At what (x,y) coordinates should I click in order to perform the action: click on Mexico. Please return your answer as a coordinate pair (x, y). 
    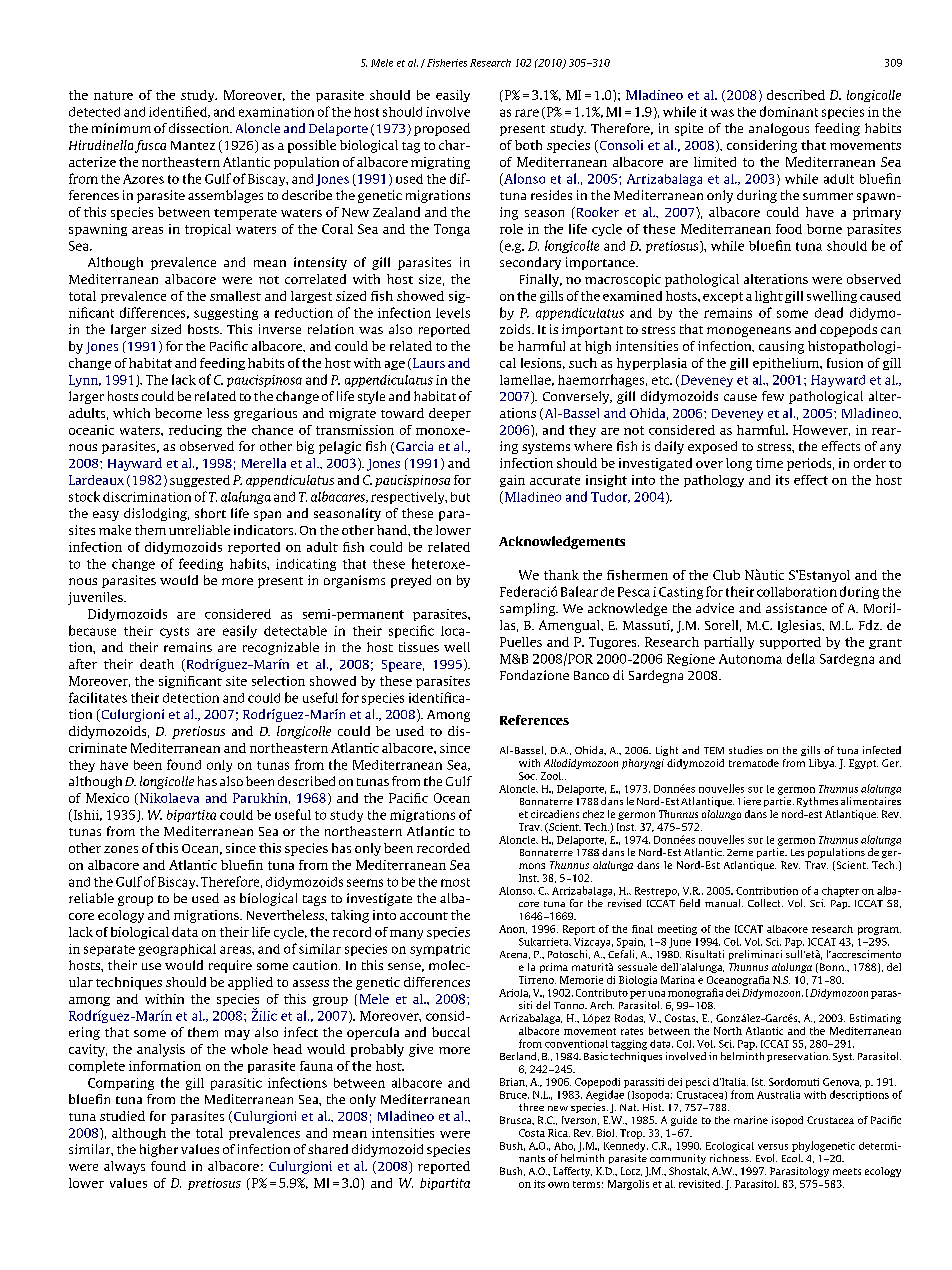
    Looking at the image, I should click on (107, 798).
